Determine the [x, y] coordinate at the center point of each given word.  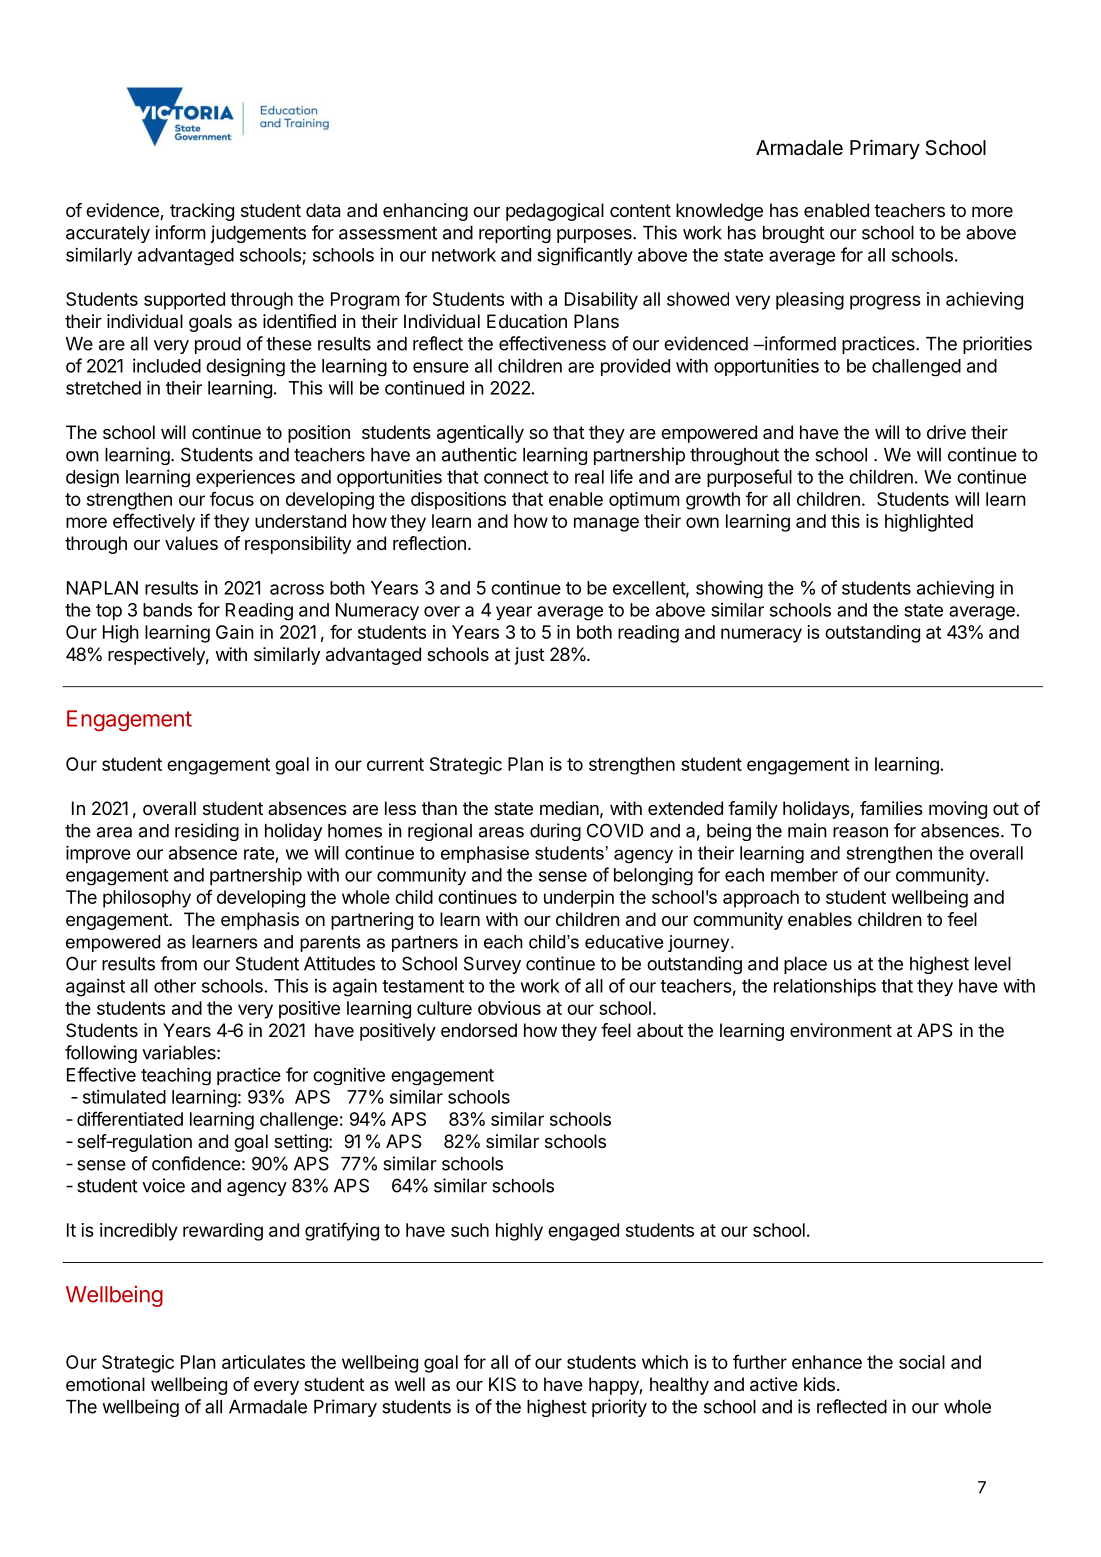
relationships [825, 987]
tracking [202, 212]
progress [885, 302]
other [175, 986]
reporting [515, 234]
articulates [263, 1362]
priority [619, 1408]
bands [167, 610]
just [530, 656]
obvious [509, 1008]
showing [729, 589]
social [922, 1362]
